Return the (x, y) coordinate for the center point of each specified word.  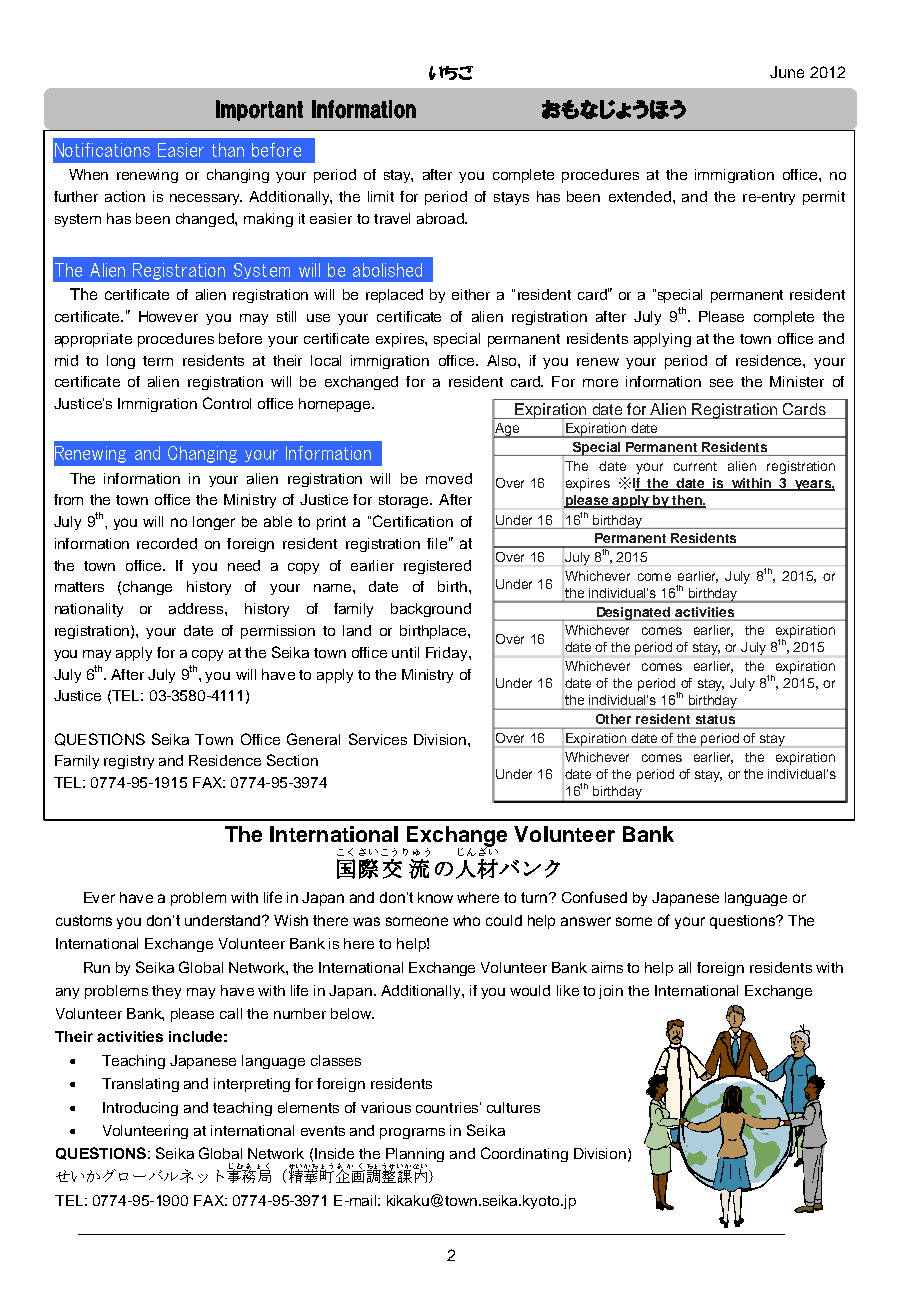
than (228, 150)
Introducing (140, 1109)
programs (412, 1133)
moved (449, 478)
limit (381, 196)
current (695, 466)
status (715, 719)
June (787, 72)
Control (227, 403)
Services (378, 739)
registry (129, 762)
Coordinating (524, 1154)
